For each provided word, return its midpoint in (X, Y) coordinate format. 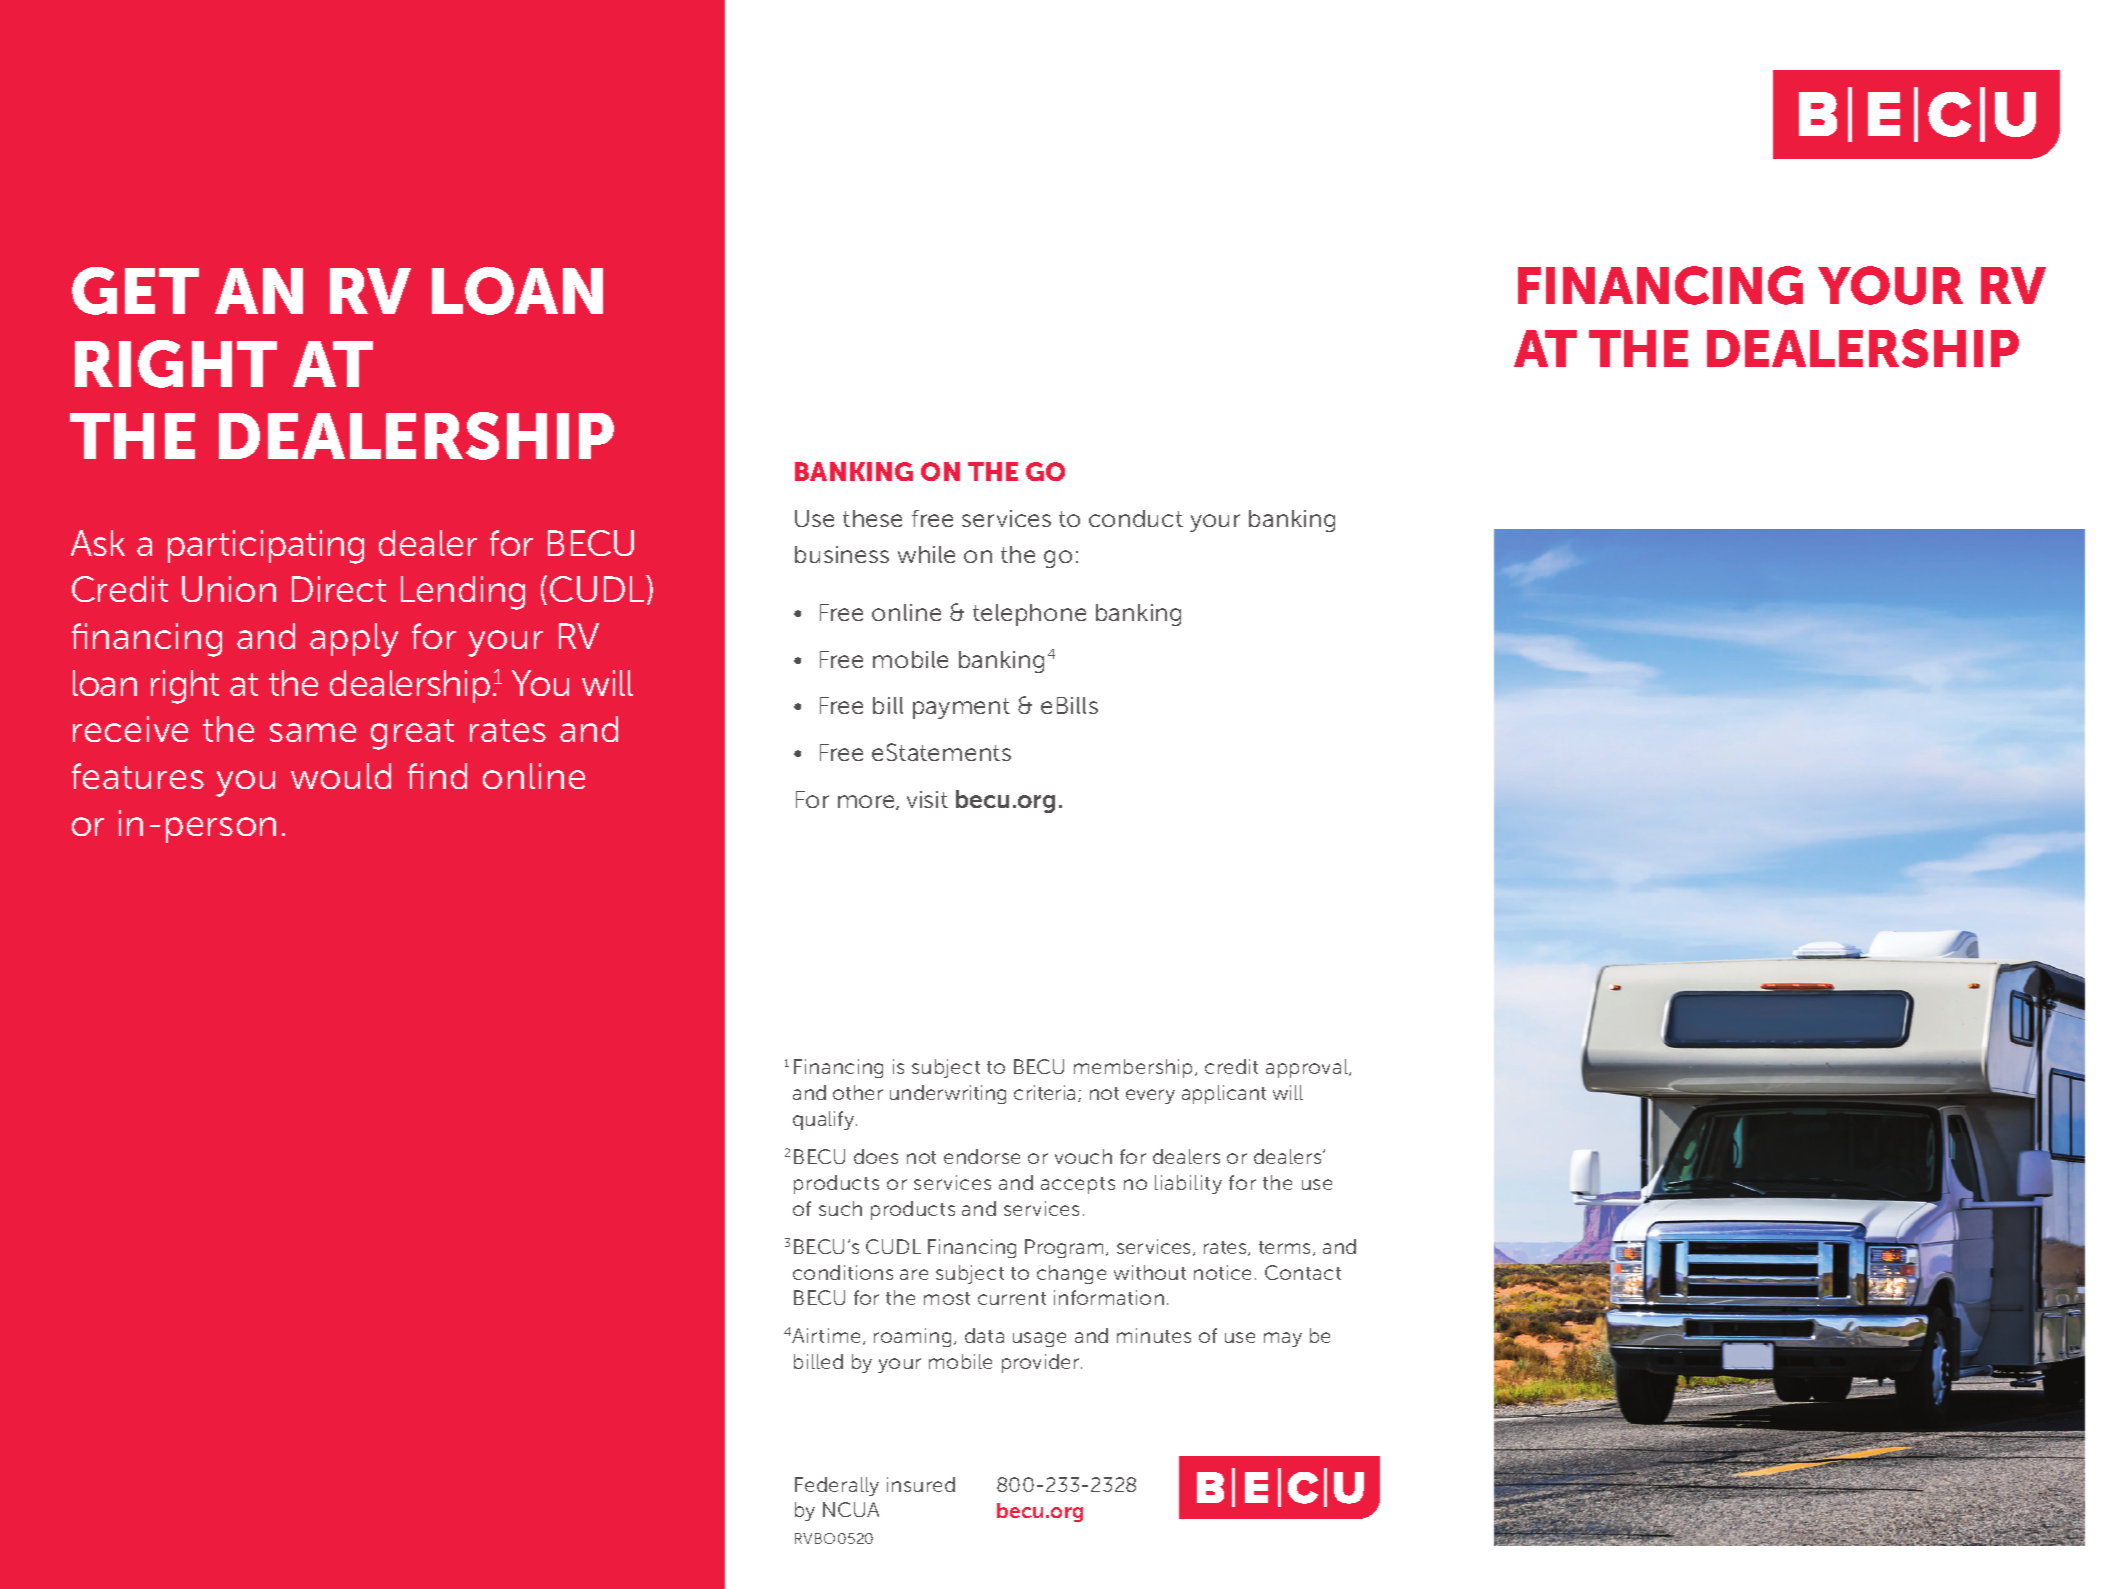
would (341, 776)
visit (927, 799)
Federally (837, 1486)
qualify (825, 1120)
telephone (1029, 615)
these (872, 518)
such (840, 1208)
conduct (1136, 518)
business (842, 554)
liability (1188, 1184)
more (867, 802)
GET (135, 291)
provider (1042, 1363)
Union (229, 589)
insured (921, 1484)
